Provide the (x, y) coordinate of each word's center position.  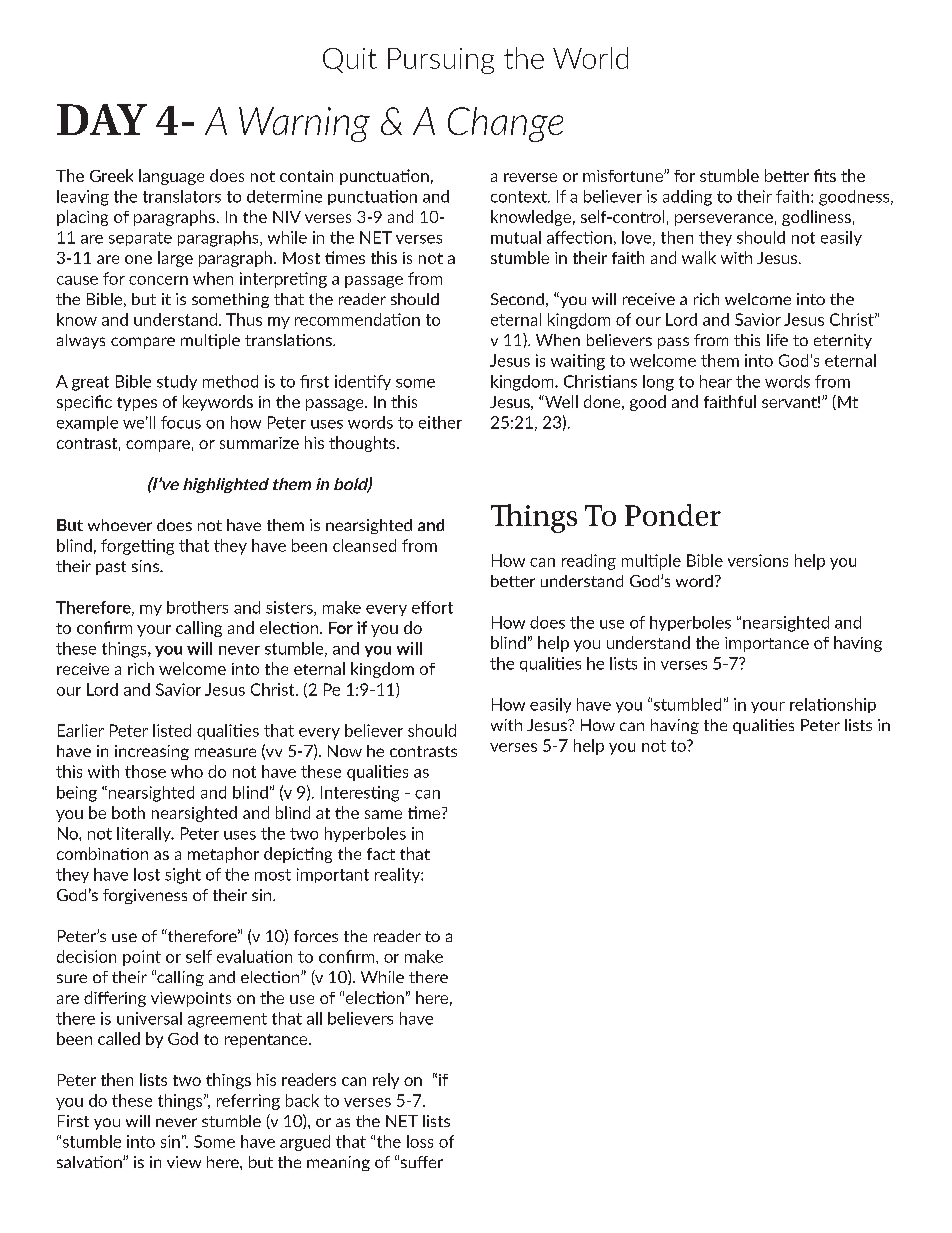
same (383, 814)
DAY (102, 119)
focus (181, 422)
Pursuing (441, 61)
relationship (833, 705)
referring (248, 1102)
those (145, 771)
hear (716, 381)
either (440, 422)
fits (825, 175)
